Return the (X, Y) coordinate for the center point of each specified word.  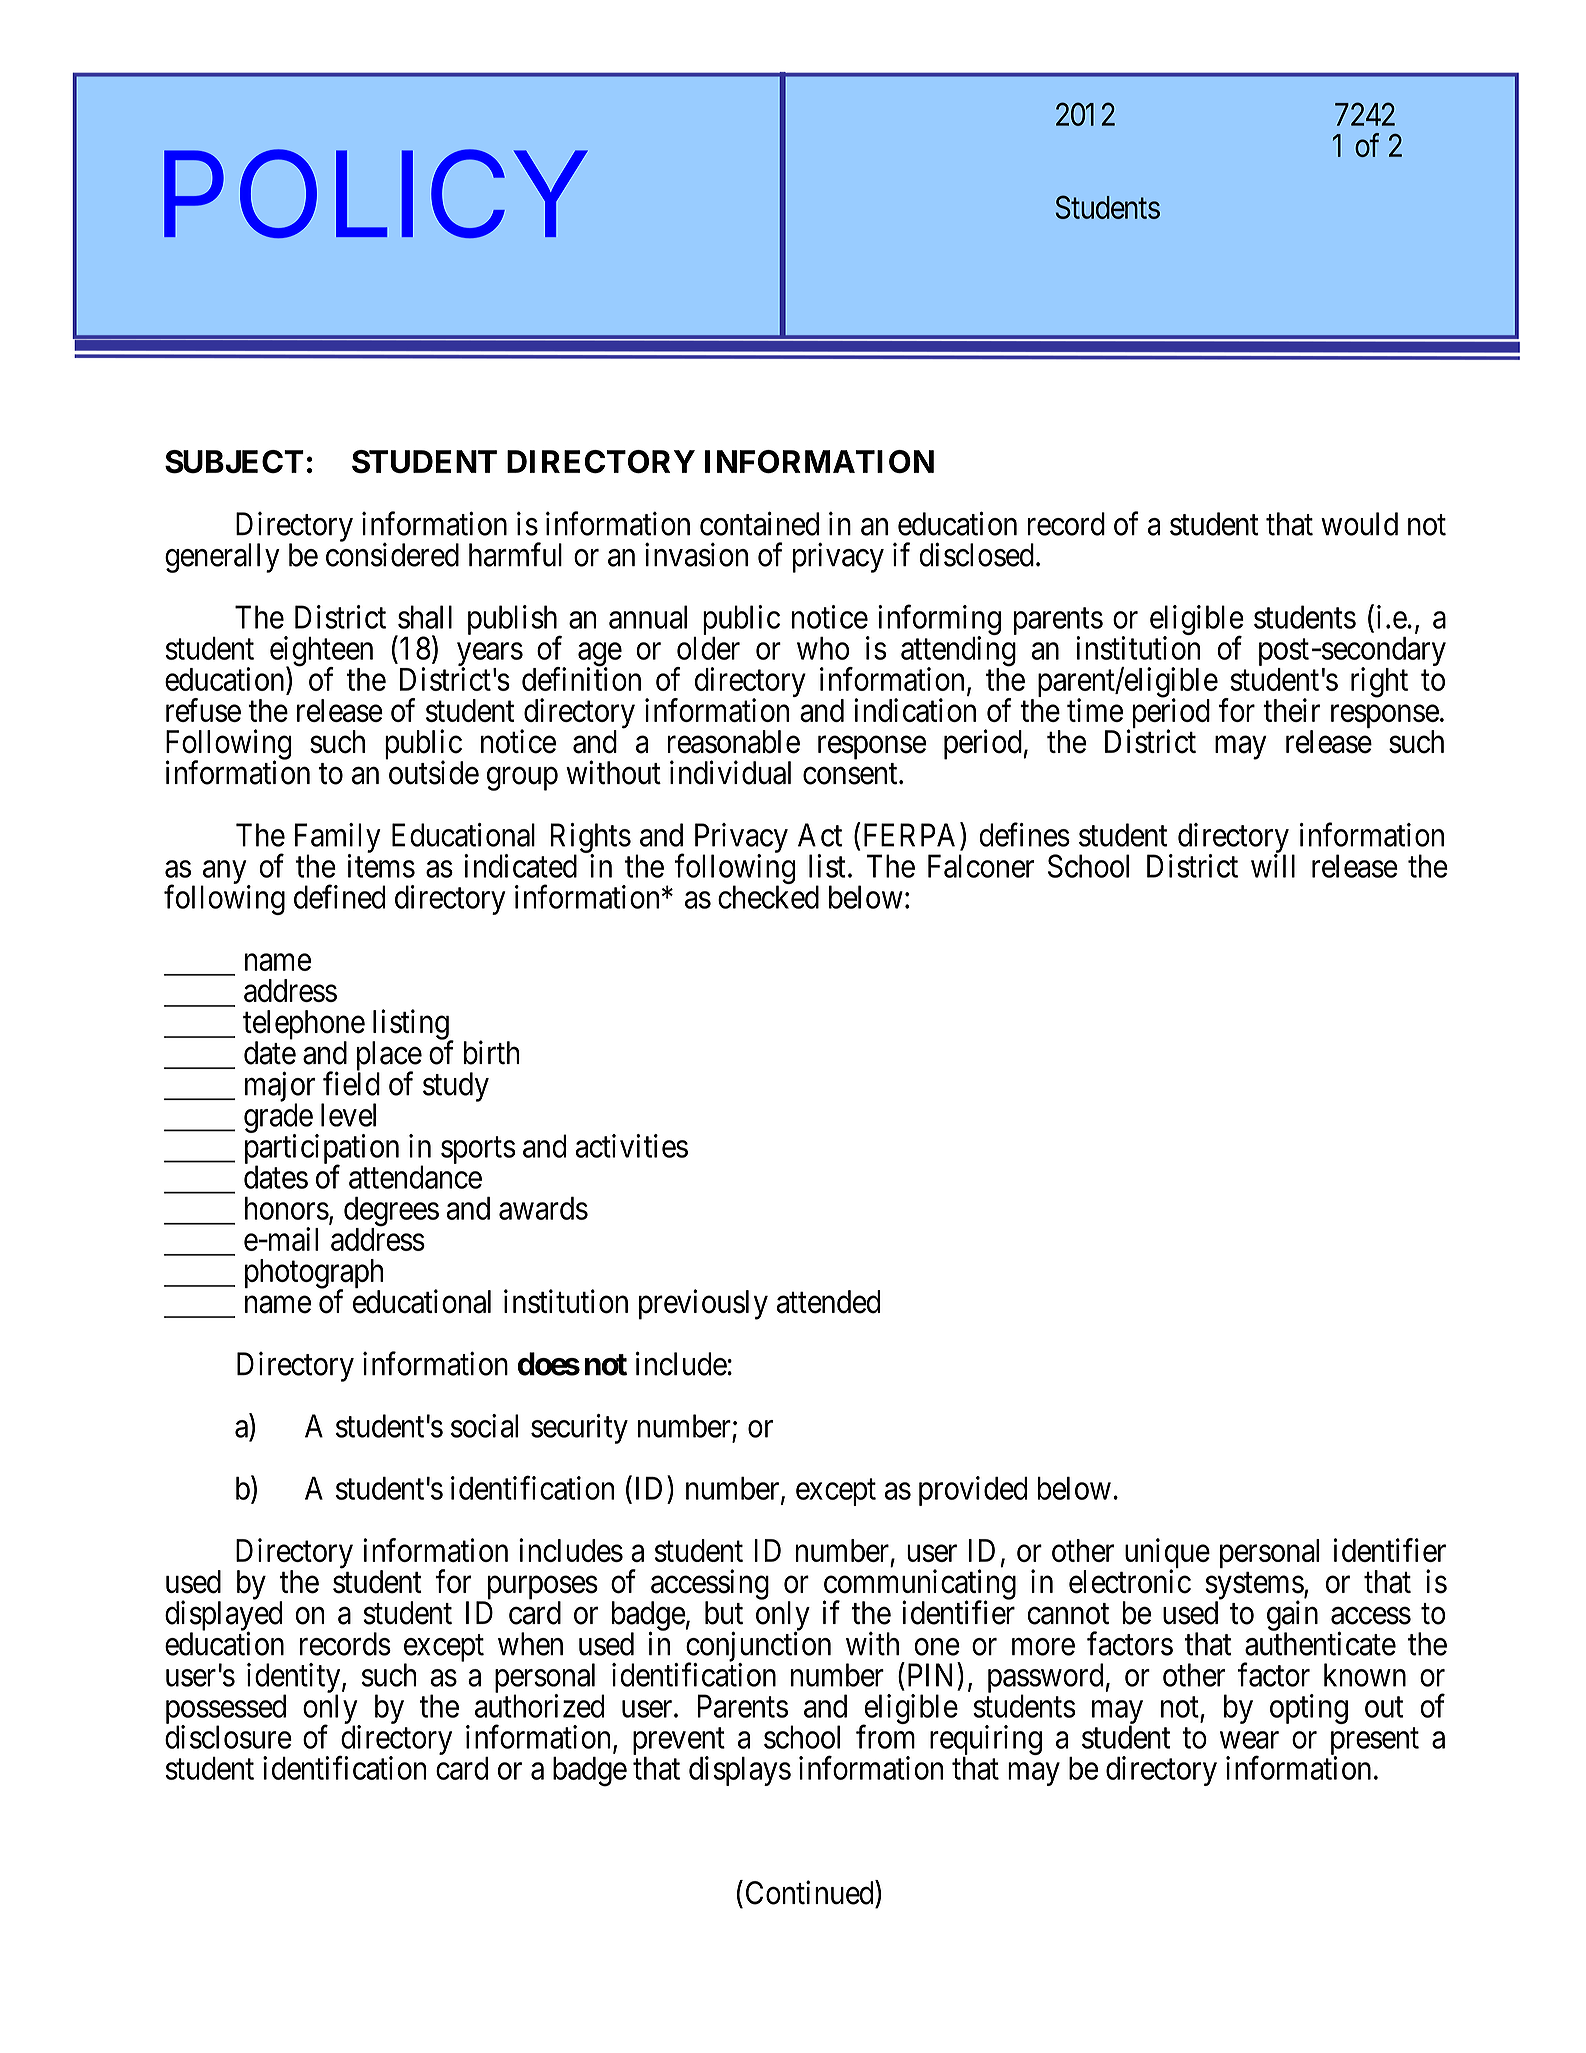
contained (759, 523)
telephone (304, 1026)
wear (1249, 1740)
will (1273, 866)
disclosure (228, 1737)
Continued (811, 1892)
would (1359, 524)
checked (768, 897)
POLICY (376, 193)
